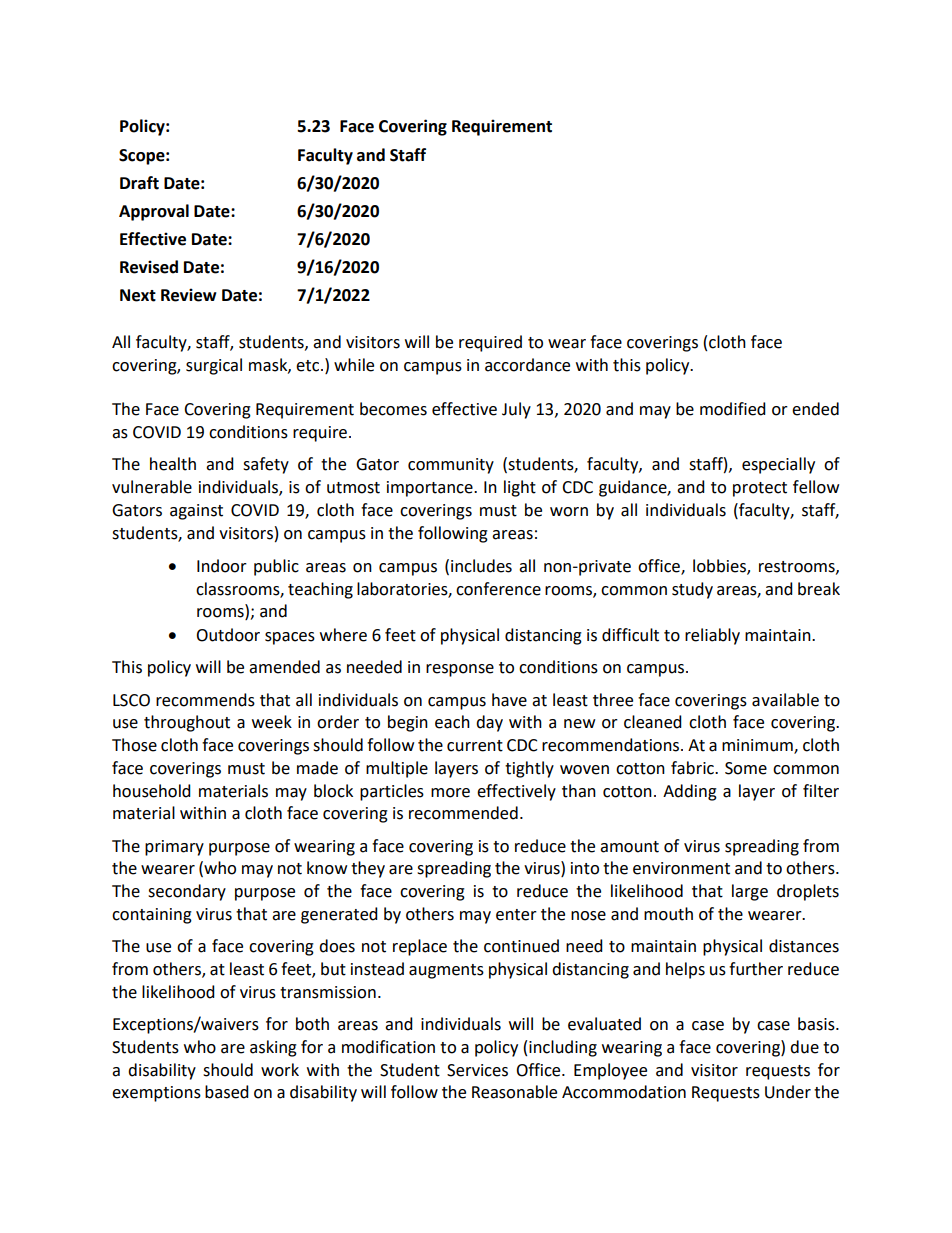  Describe the element at coordinates (228, 635) in the image. I see `Outdoor` at that location.
